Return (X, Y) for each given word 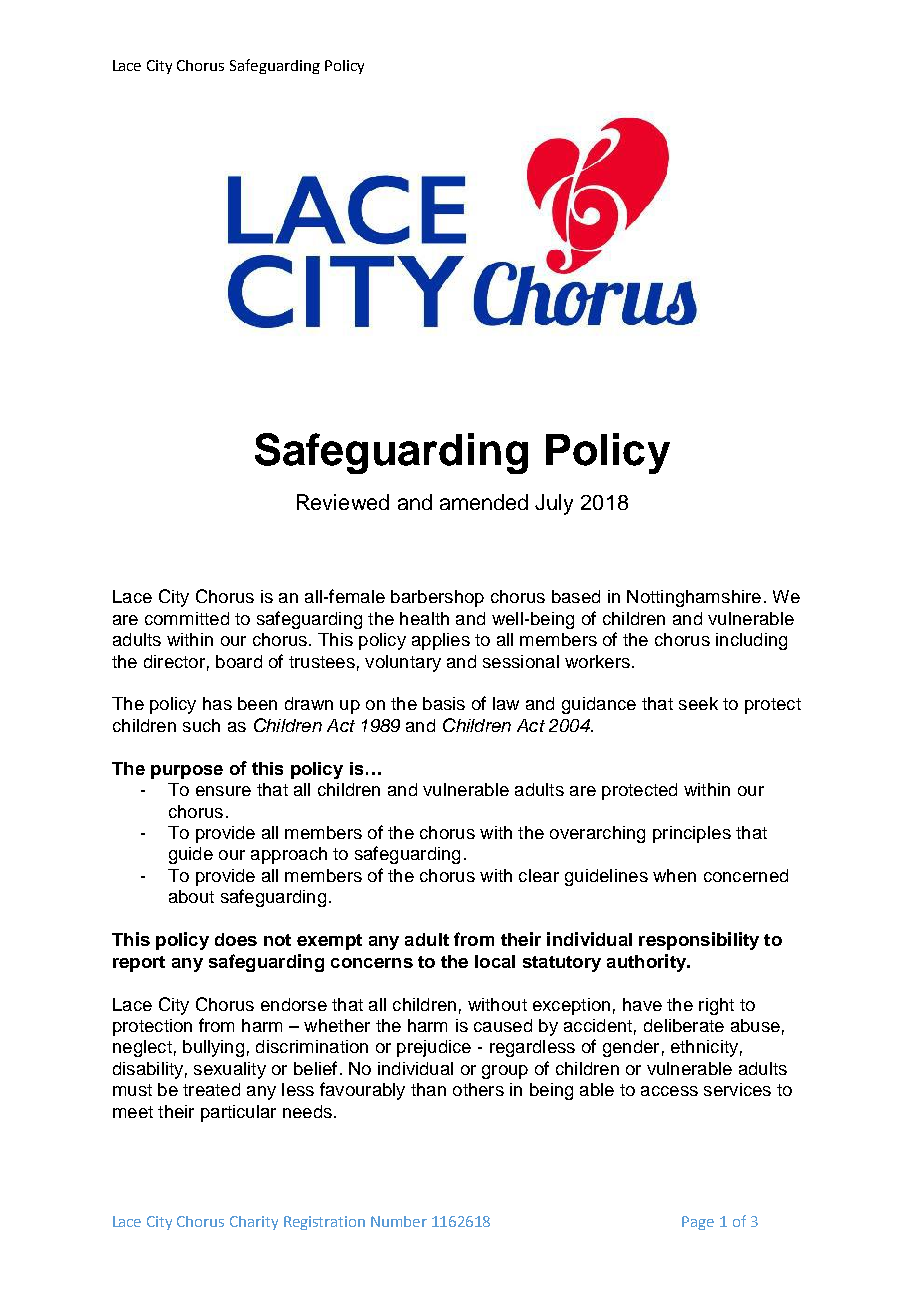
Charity (254, 1223)
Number (399, 1221)
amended (484, 502)
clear (539, 875)
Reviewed (343, 502)
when (674, 875)
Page (698, 1223)
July (554, 504)
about (191, 896)
